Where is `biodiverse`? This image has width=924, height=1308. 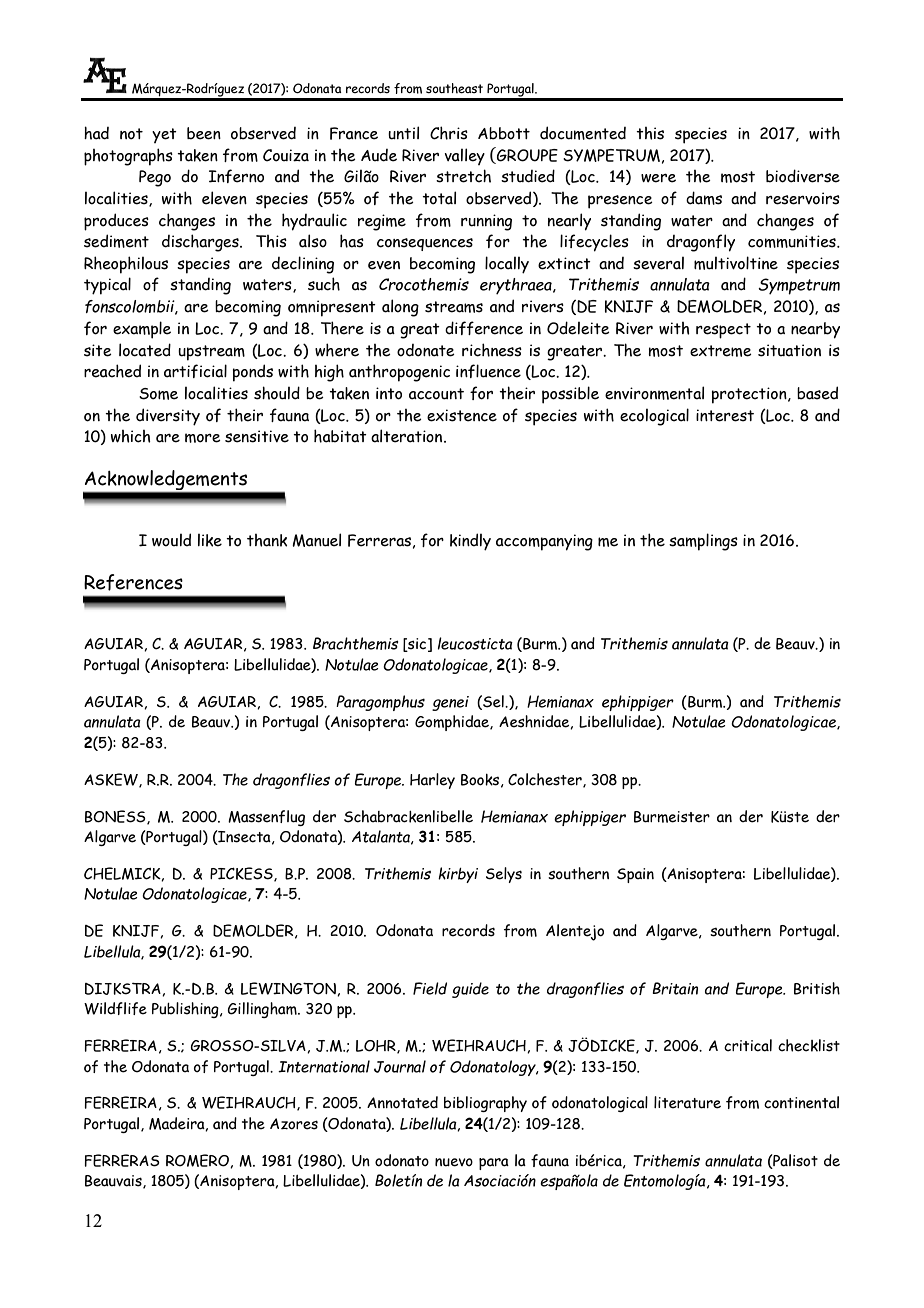
biodiverse is located at coordinates (803, 176).
